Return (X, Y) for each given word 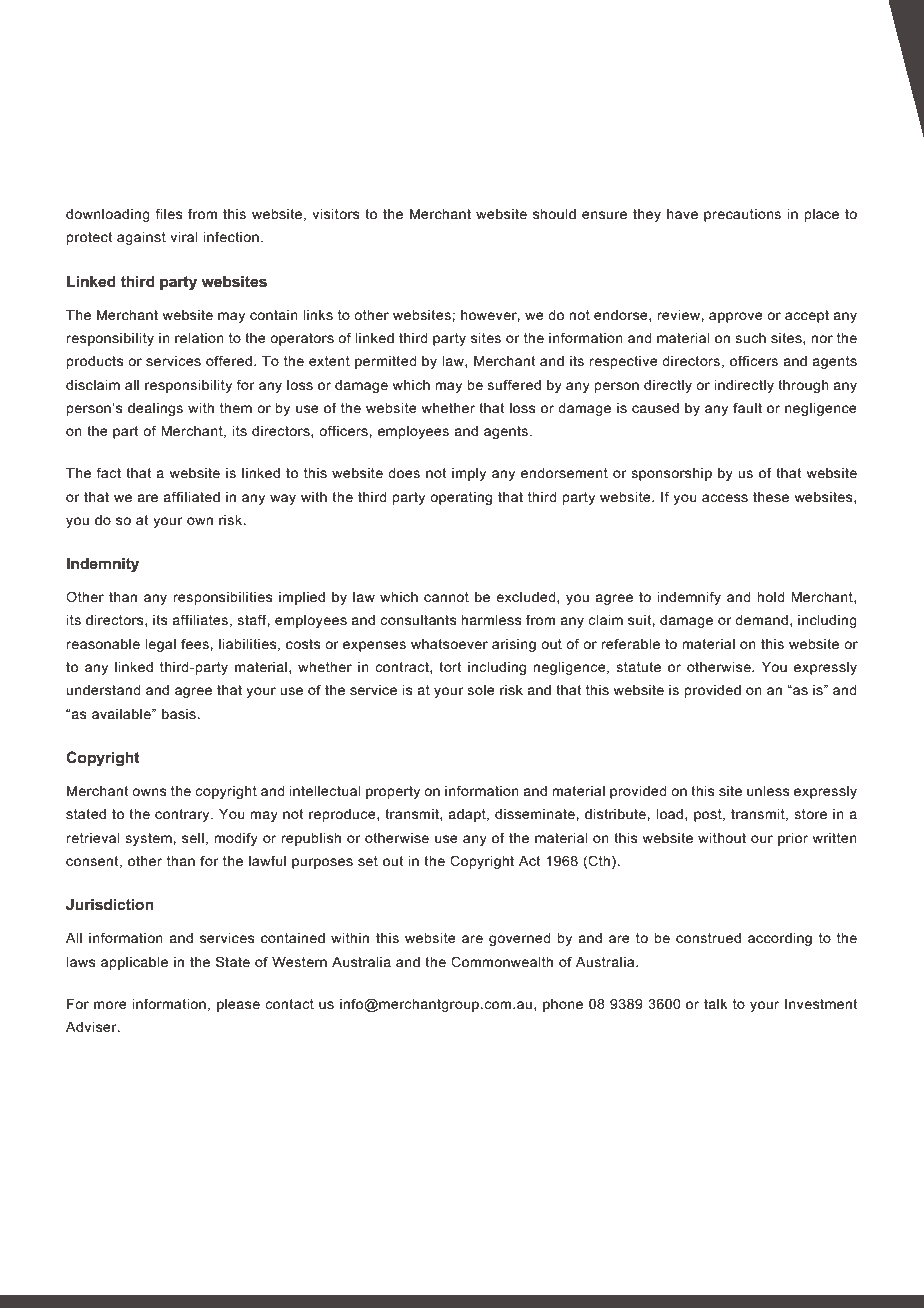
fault (747, 407)
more (110, 1005)
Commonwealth (502, 961)
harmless (492, 620)
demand (761, 620)
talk (715, 1004)
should (554, 214)
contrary (183, 815)
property (393, 792)
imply (469, 474)
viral (184, 237)
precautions (742, 215)
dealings (155, 409)
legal (160, 645)
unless (768, 791)
